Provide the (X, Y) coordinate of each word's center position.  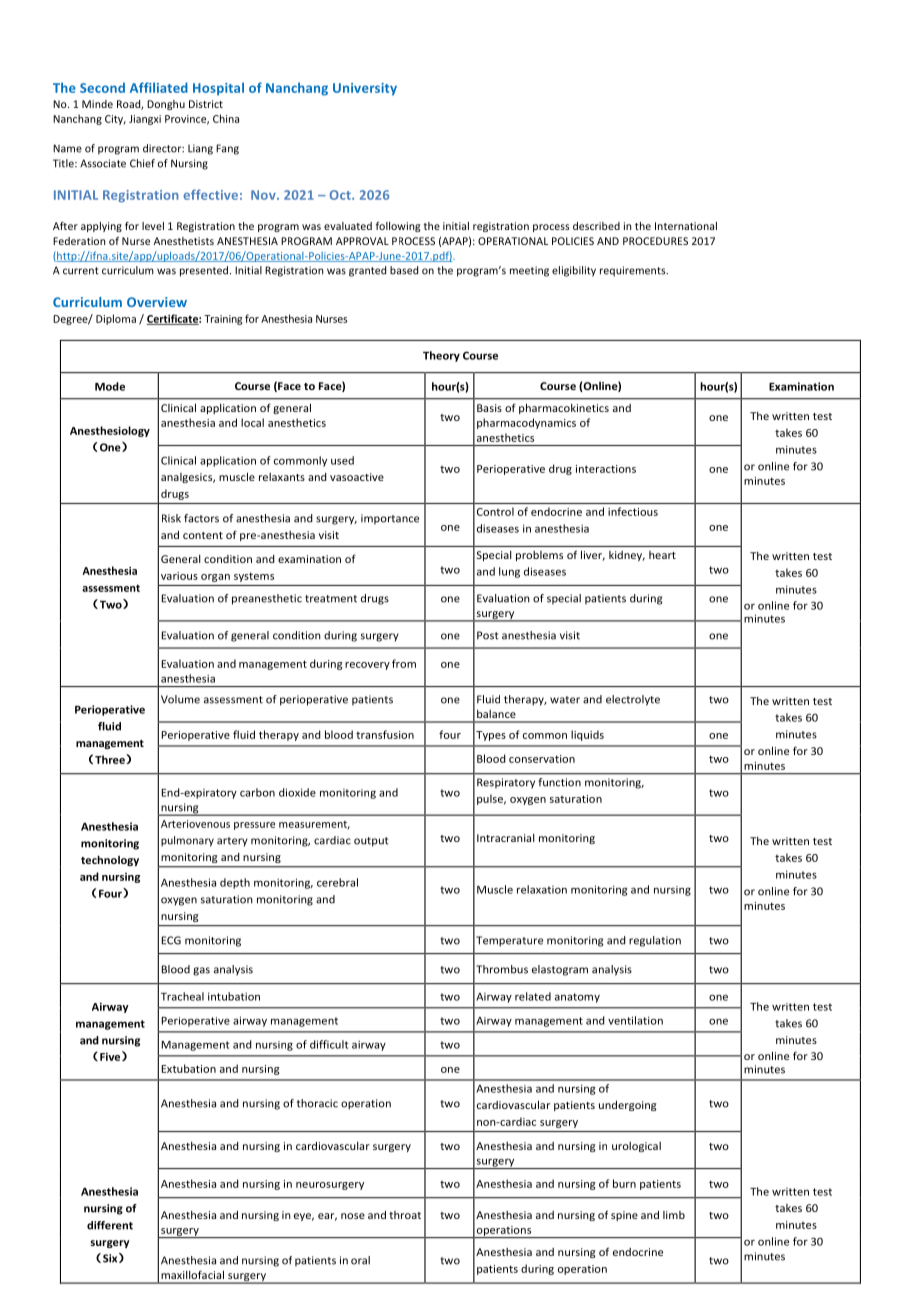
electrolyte (633, 700)
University (365, 89)
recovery (367, 666)
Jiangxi (145, 120)
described (596, 226)
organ (215, 578)
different (110, 1225)
